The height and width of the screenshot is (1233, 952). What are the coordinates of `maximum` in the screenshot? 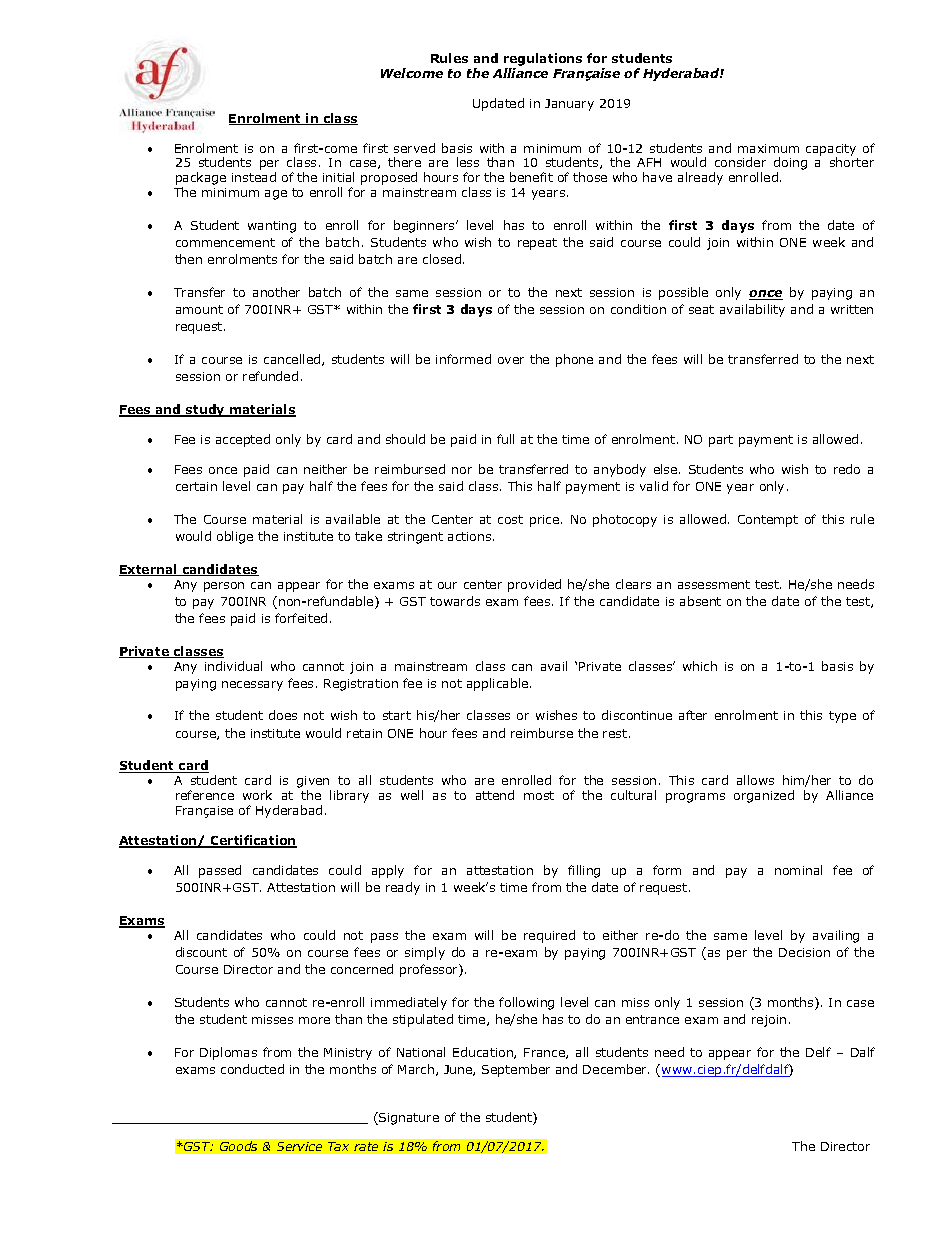 It's located at (768, 148).
